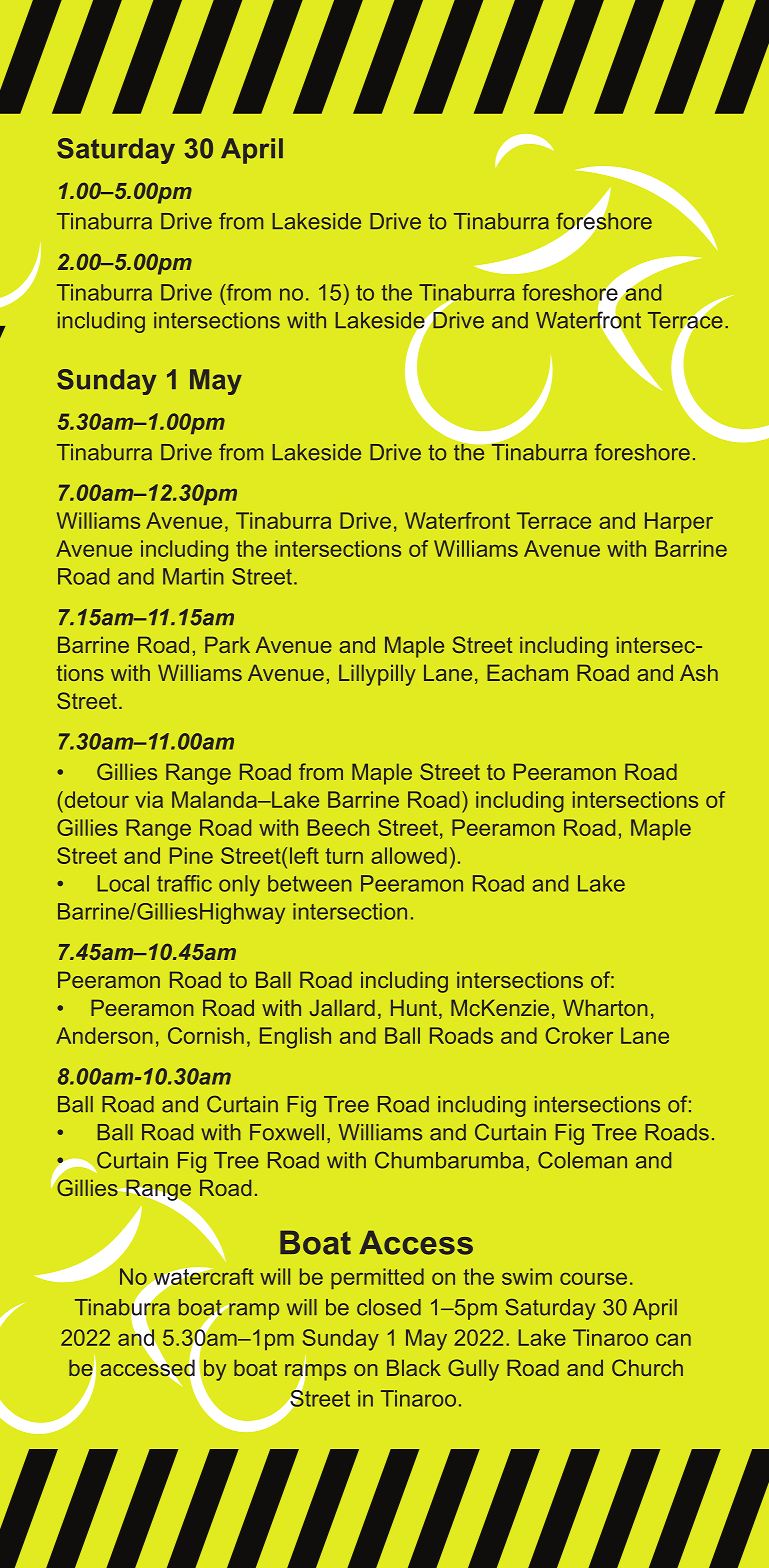 Image resolution: width=769 pixels, height=1568 pixels. I want to click on Hunt, so click(414, 1008).
